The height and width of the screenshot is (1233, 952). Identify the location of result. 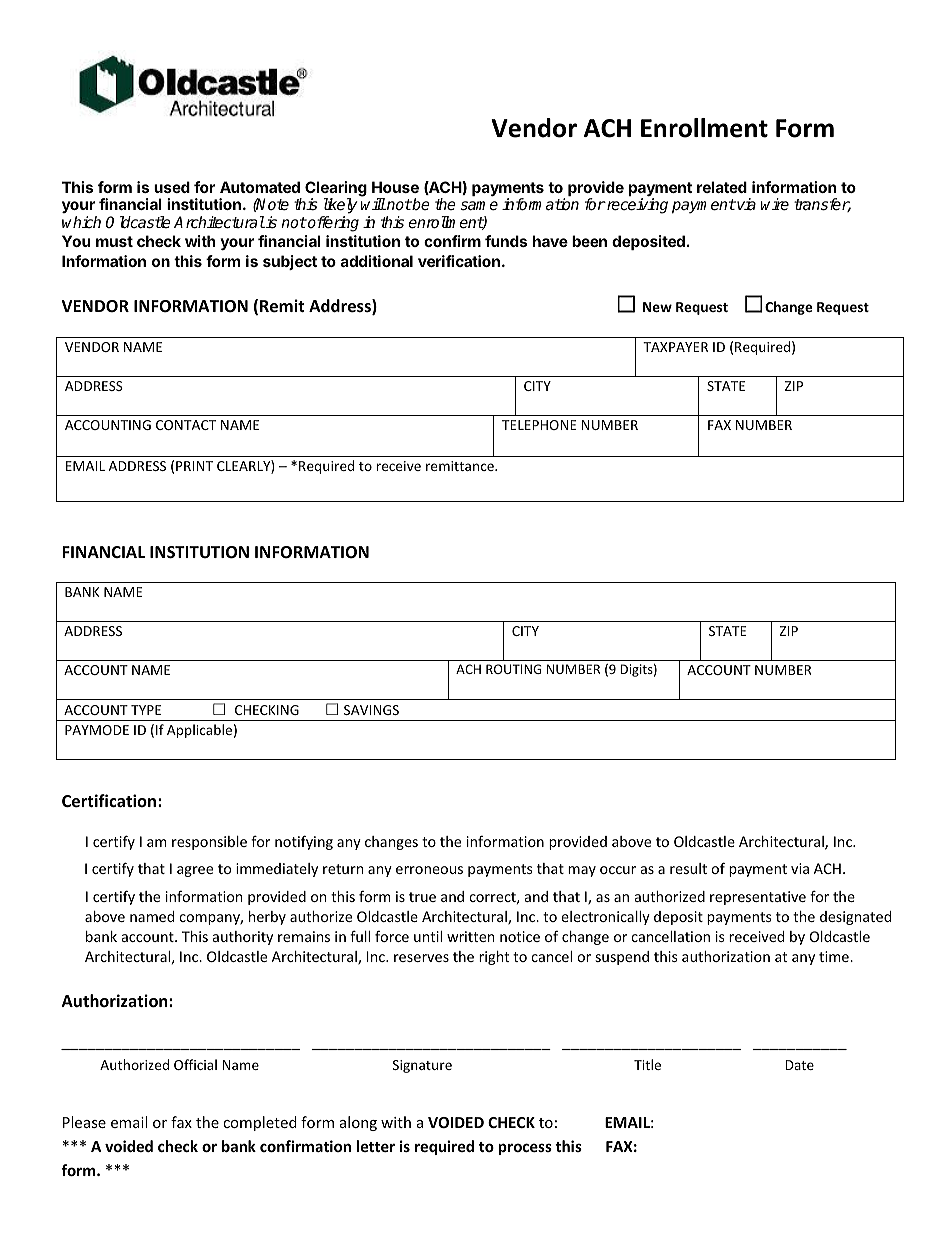
(688, 868).
